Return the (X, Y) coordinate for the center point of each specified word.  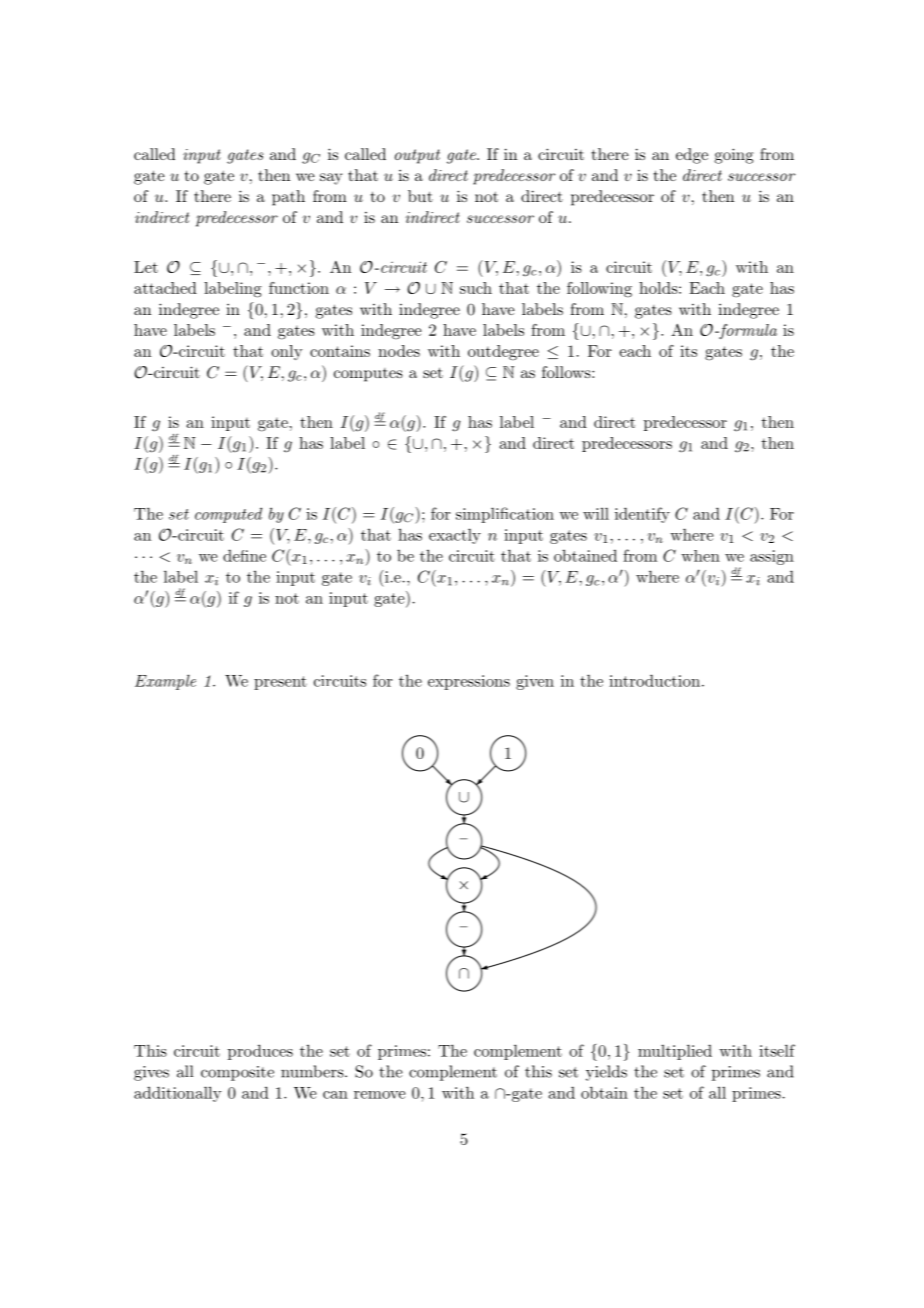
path (288, 198)
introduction (654, 680)
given (535, 682)
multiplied (675, 1052)
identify (642, 515)
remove (379, 1095)
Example (165, 682)
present (280, 683)
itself (777, 1050)
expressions (469, 682)
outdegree (503, 353)
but (420, 196)
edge (692, 156)
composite (237, 1073)
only (287, 352)
